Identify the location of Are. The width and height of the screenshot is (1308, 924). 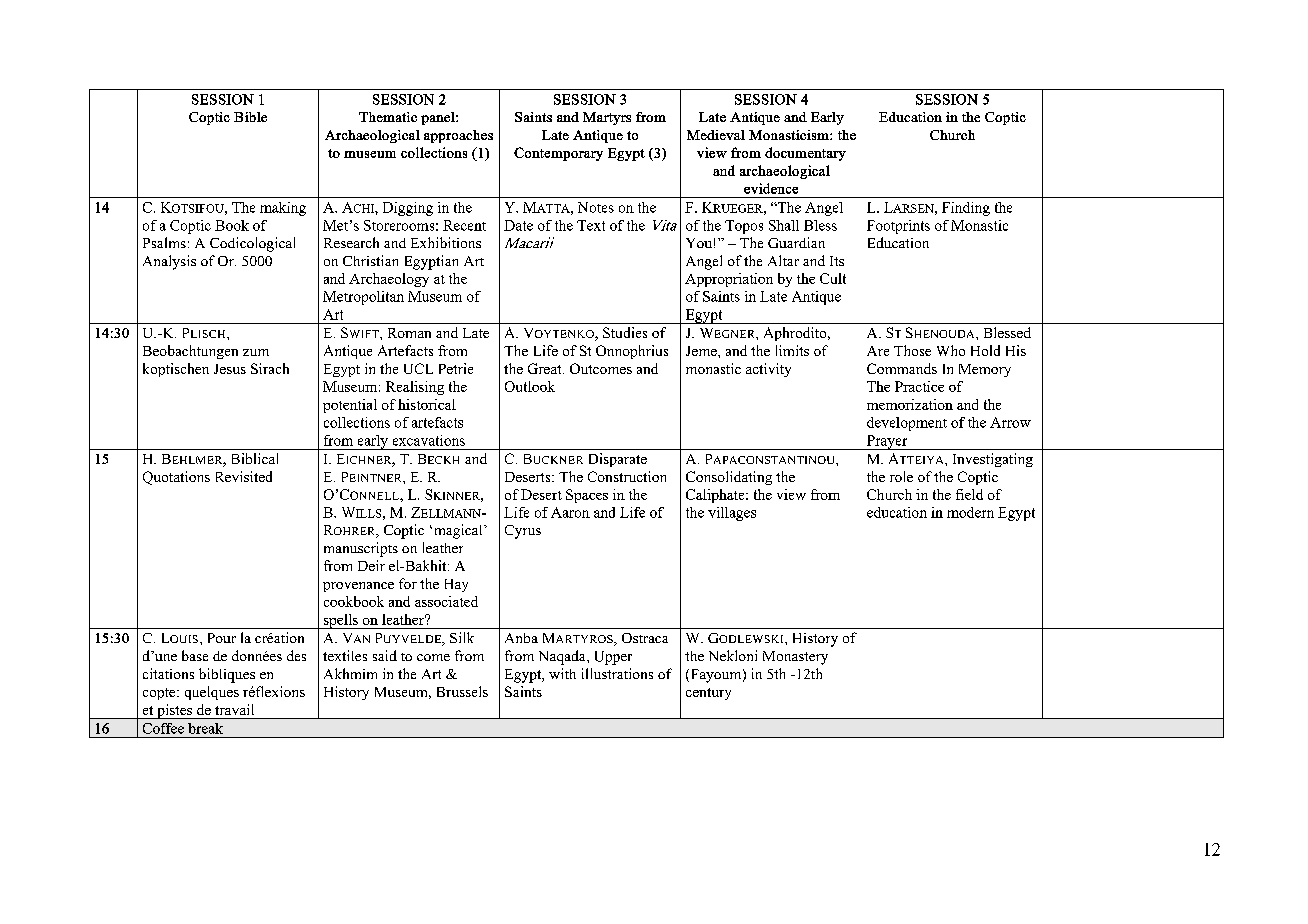
(878, 351).
